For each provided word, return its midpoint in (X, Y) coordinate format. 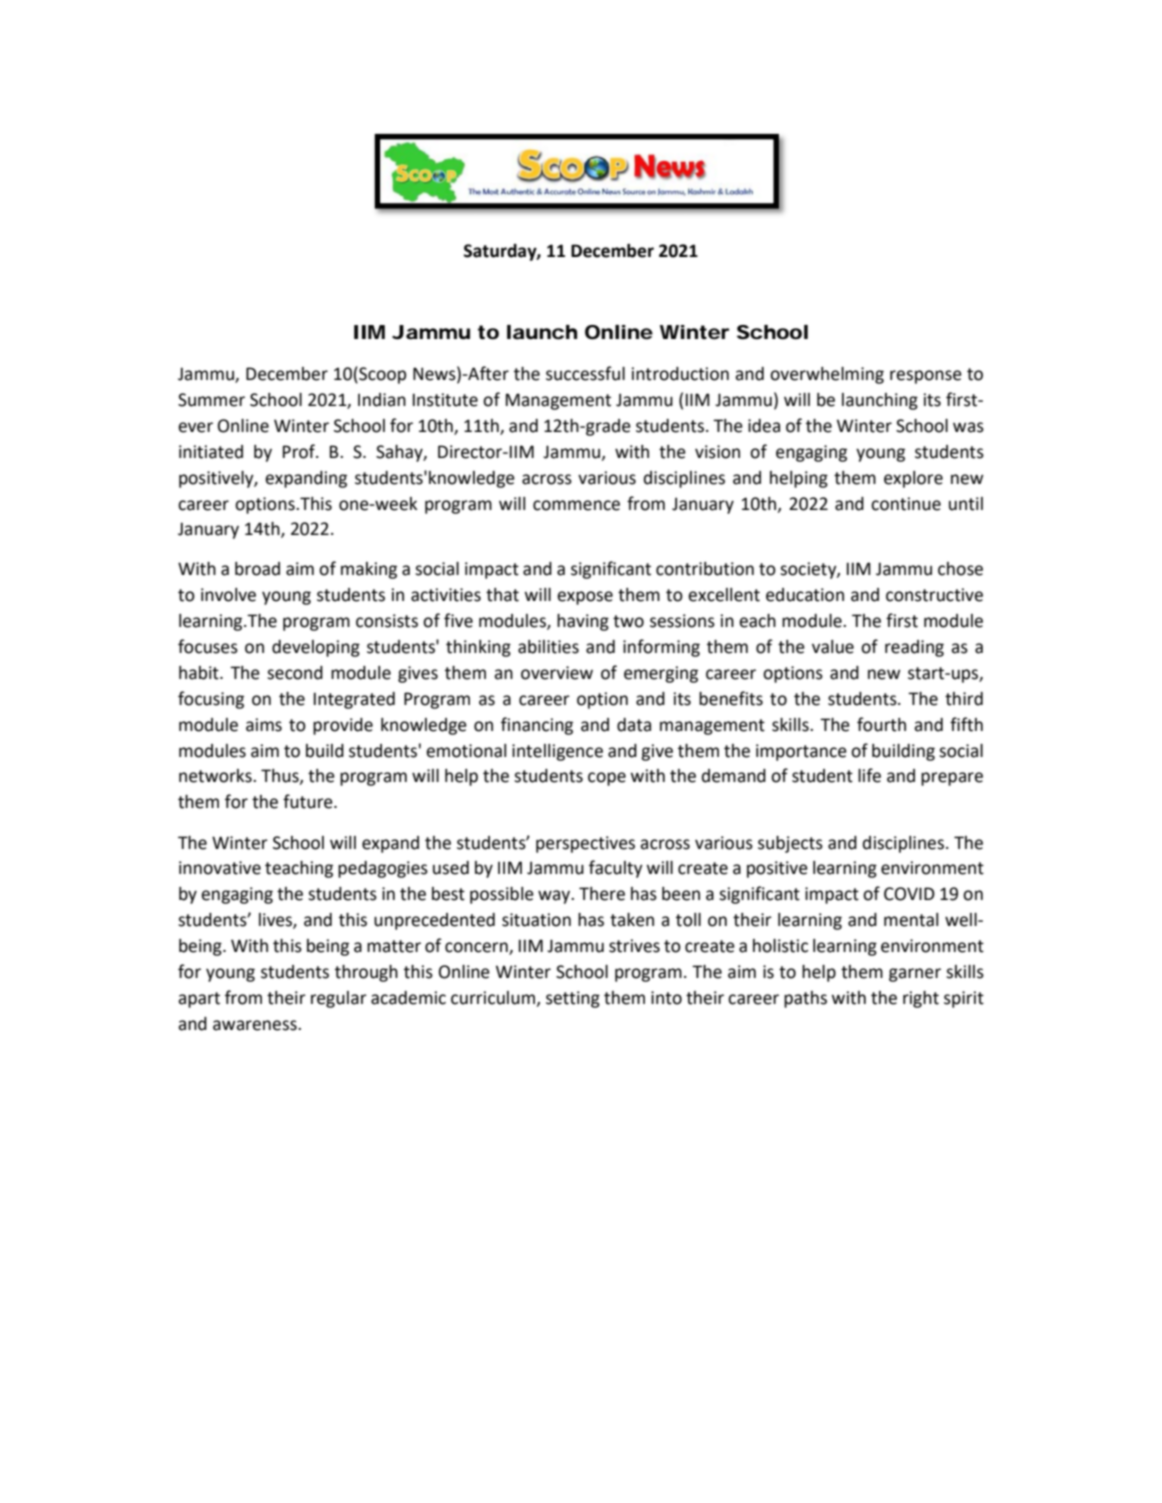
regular (339, 999)
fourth (881, 724)
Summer (211, 400)
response (926, 377)
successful (585, 373)
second (295, 673)
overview (557, 673)
